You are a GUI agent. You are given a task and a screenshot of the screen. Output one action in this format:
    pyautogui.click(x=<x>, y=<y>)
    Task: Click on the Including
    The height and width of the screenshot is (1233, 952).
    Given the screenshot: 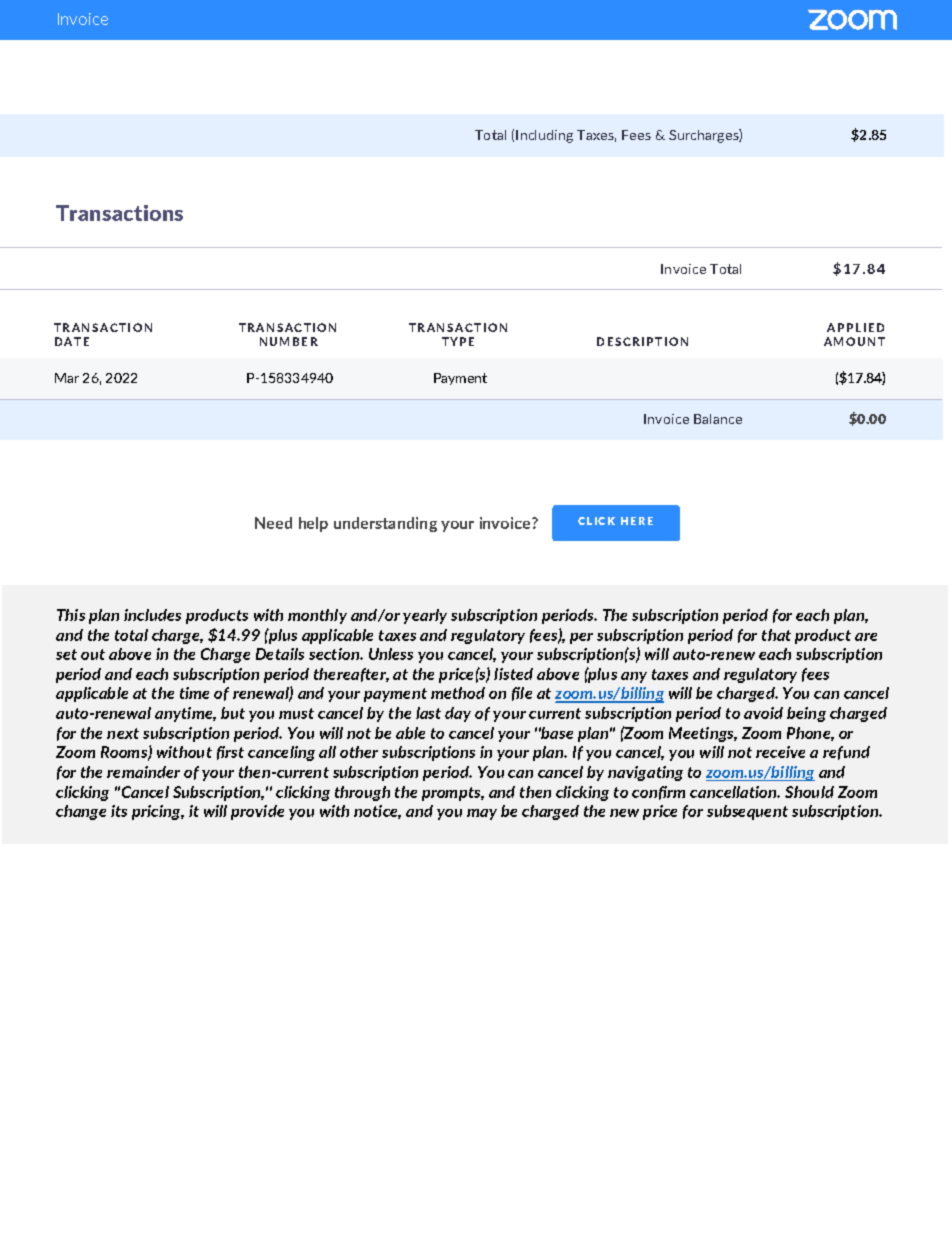 What is the action you would take?
    pyautogui.click(x=544, y=136)
